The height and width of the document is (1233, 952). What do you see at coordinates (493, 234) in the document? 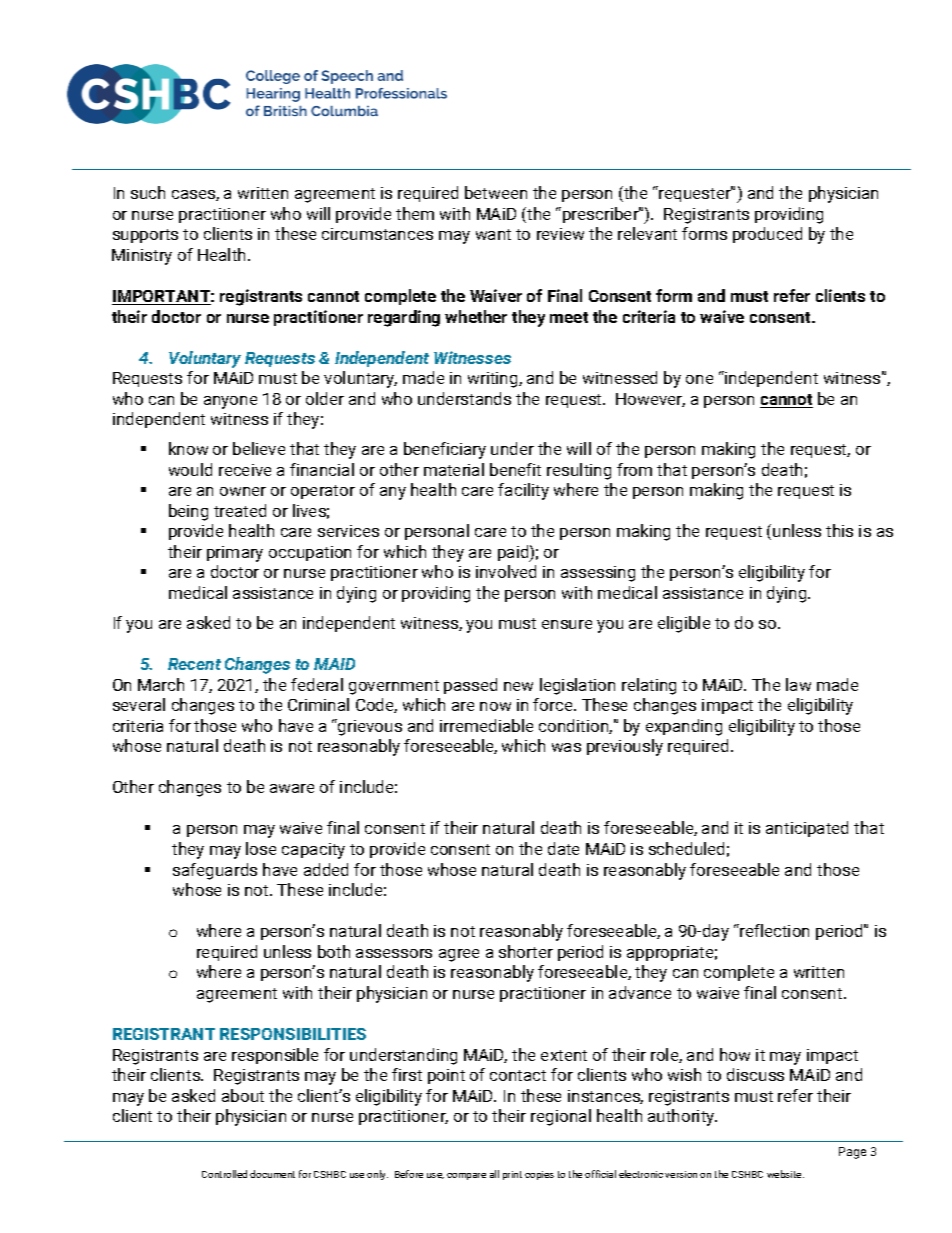
I see `want` at bounding box center [493, 234].
